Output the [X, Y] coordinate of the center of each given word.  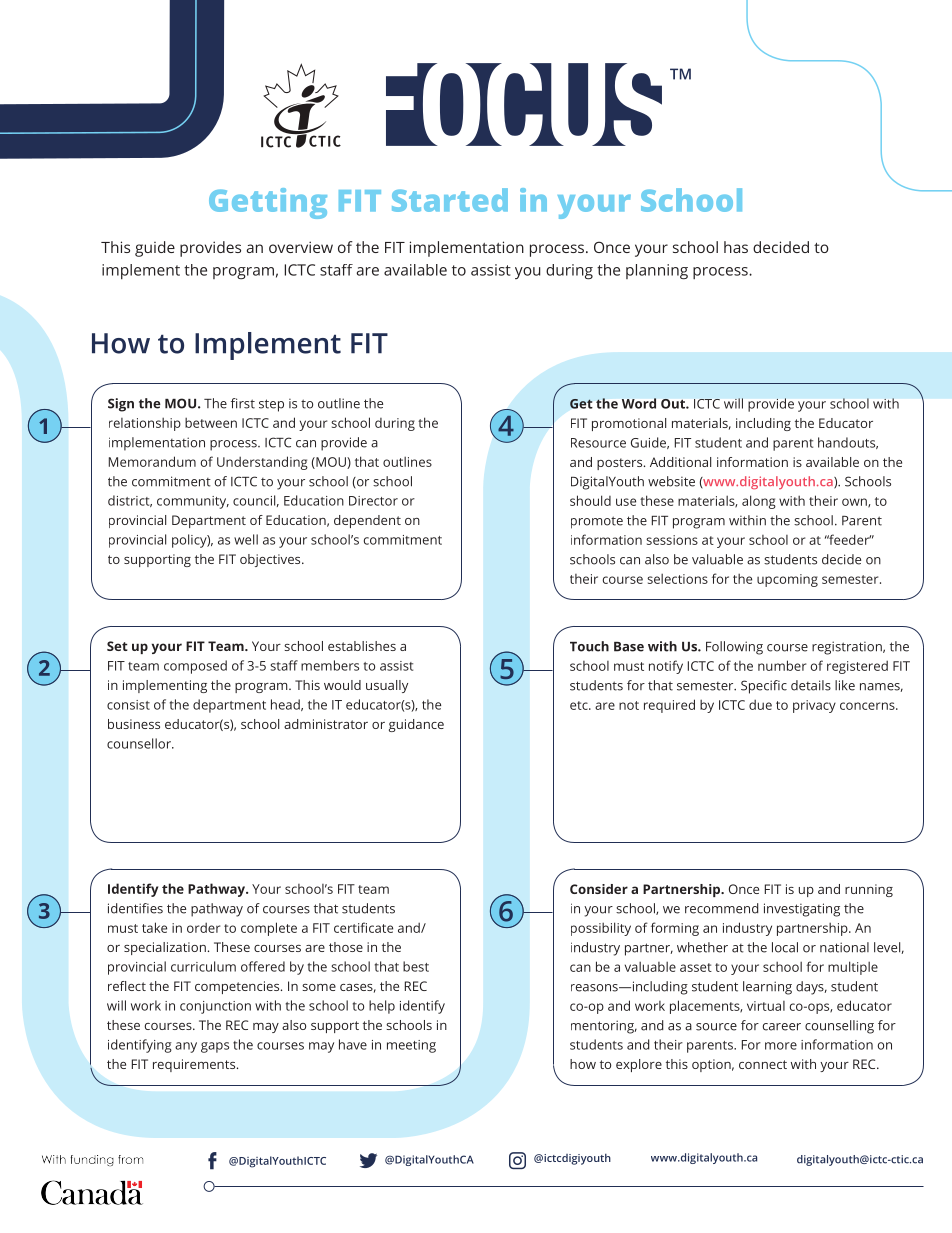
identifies [135, 908]
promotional [629, 424]
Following [734, 648]
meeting [411, 1046]
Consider [599, 889]
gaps [215, 1047]
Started [450, 200]
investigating [802, 910]
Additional [680, 462]
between [211, 422]
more [781, 1046]
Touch [589, 646]
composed [195, 667]
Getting [268, 203]
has [736, 247]
